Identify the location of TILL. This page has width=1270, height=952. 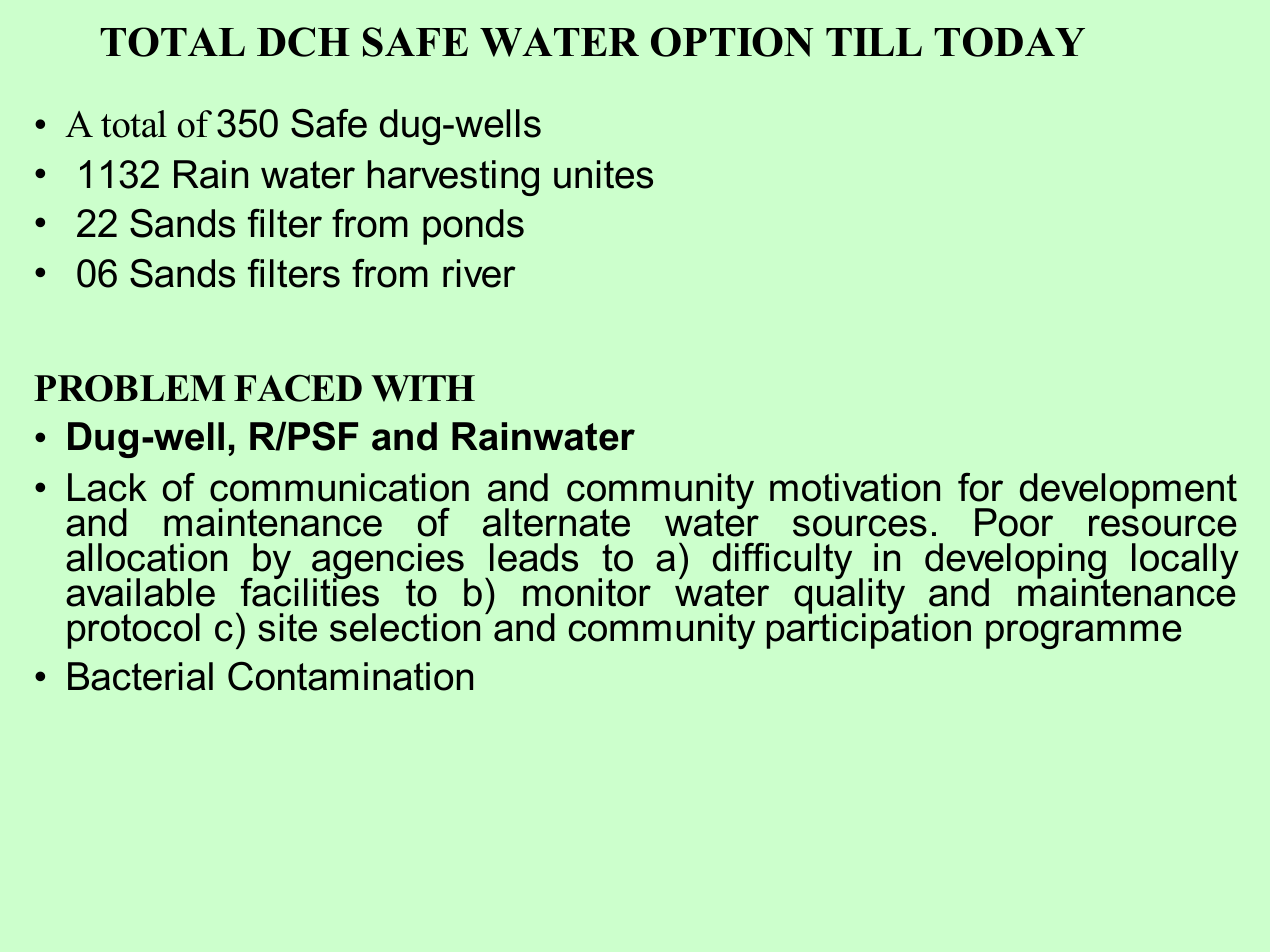
(874, 42).
